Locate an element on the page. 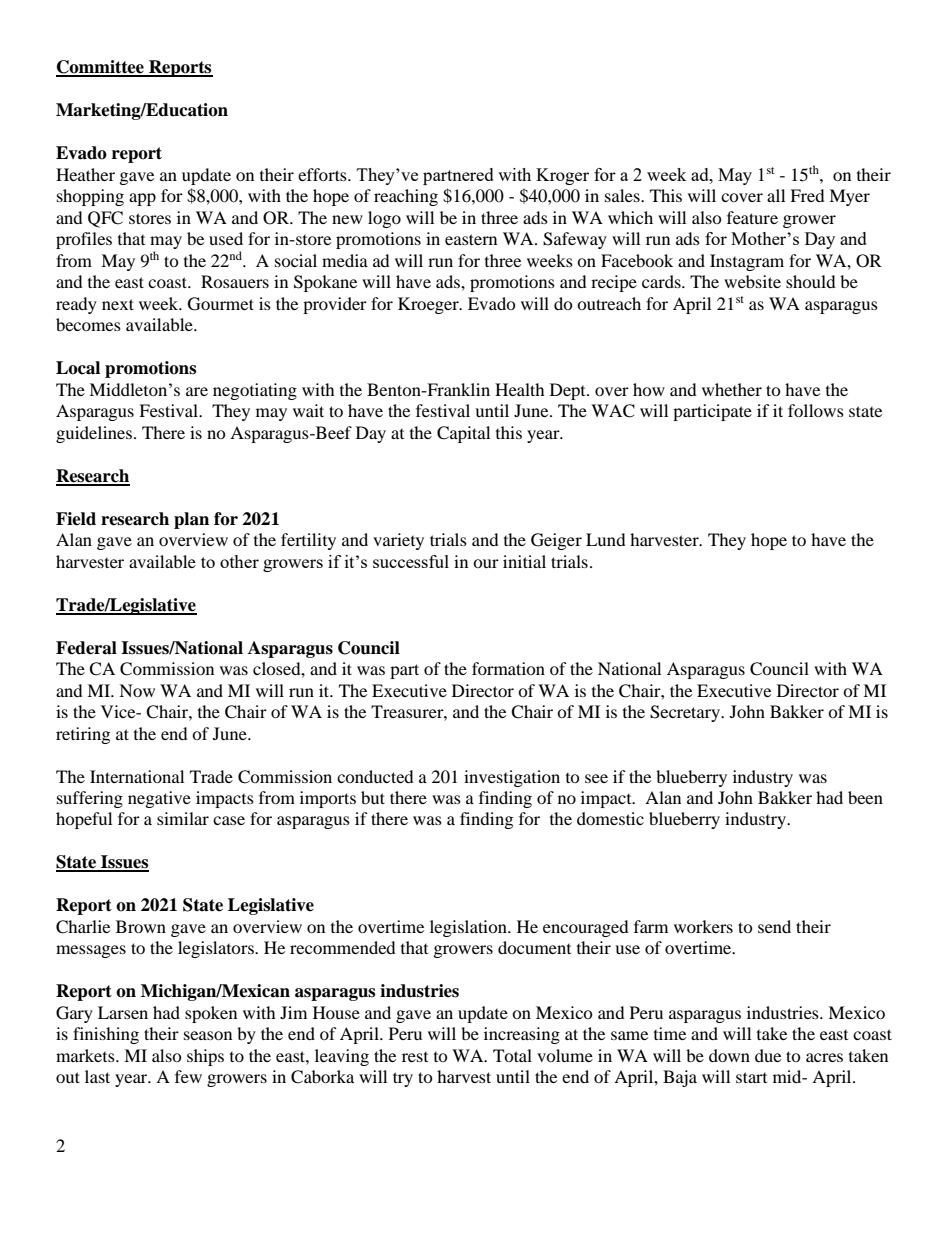 The image size is (952, 1233). ships is located at coordinates (205, 1057).
